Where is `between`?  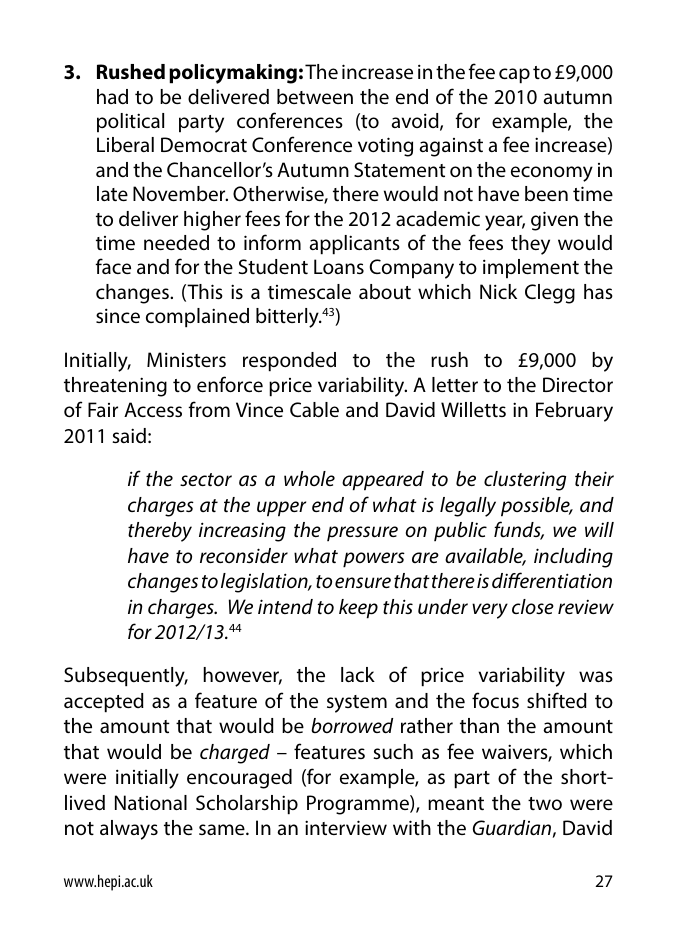 between is located at coordinates (315, 96).
